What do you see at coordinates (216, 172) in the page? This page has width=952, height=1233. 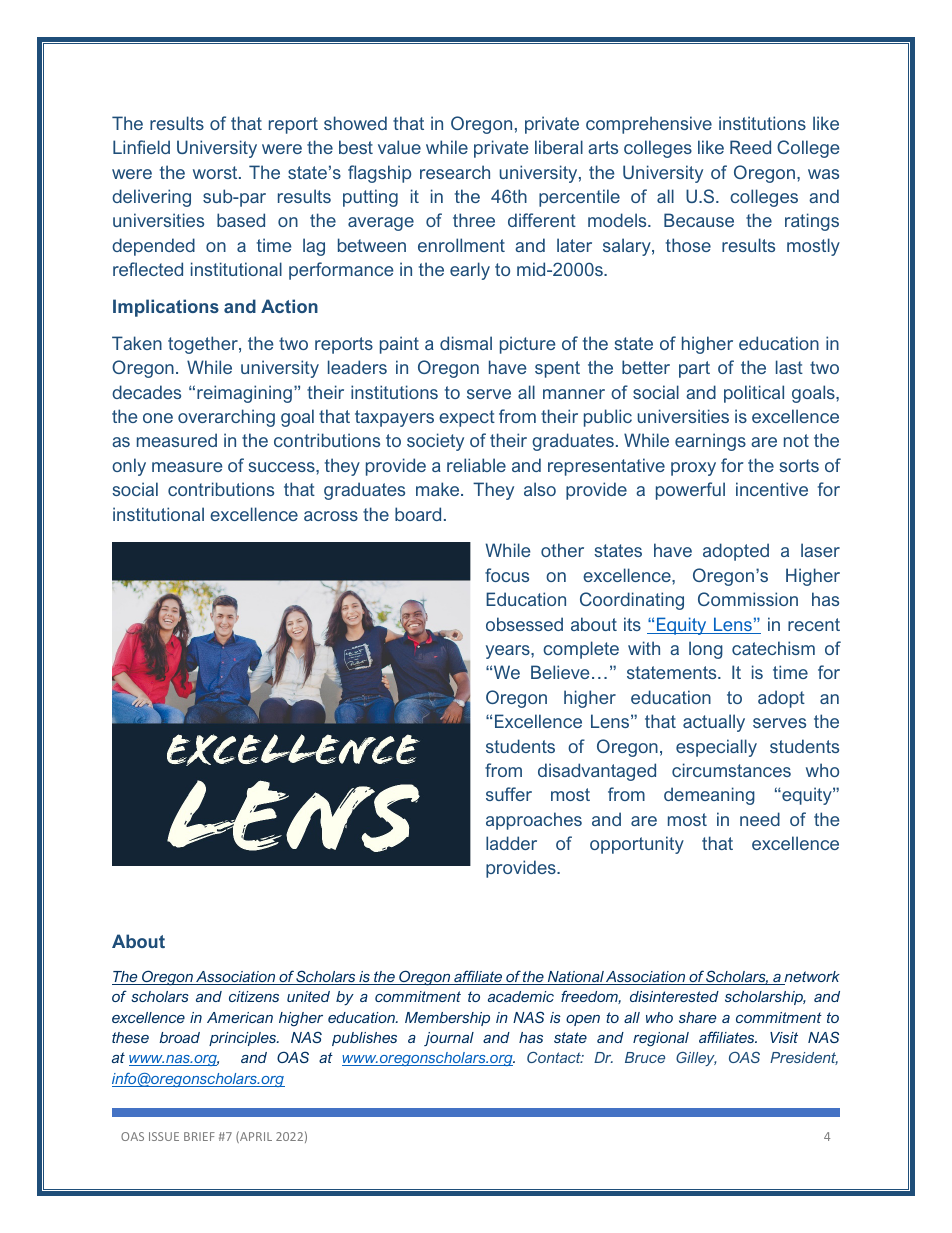 I see `worst` at bounding box center [216, 172].
